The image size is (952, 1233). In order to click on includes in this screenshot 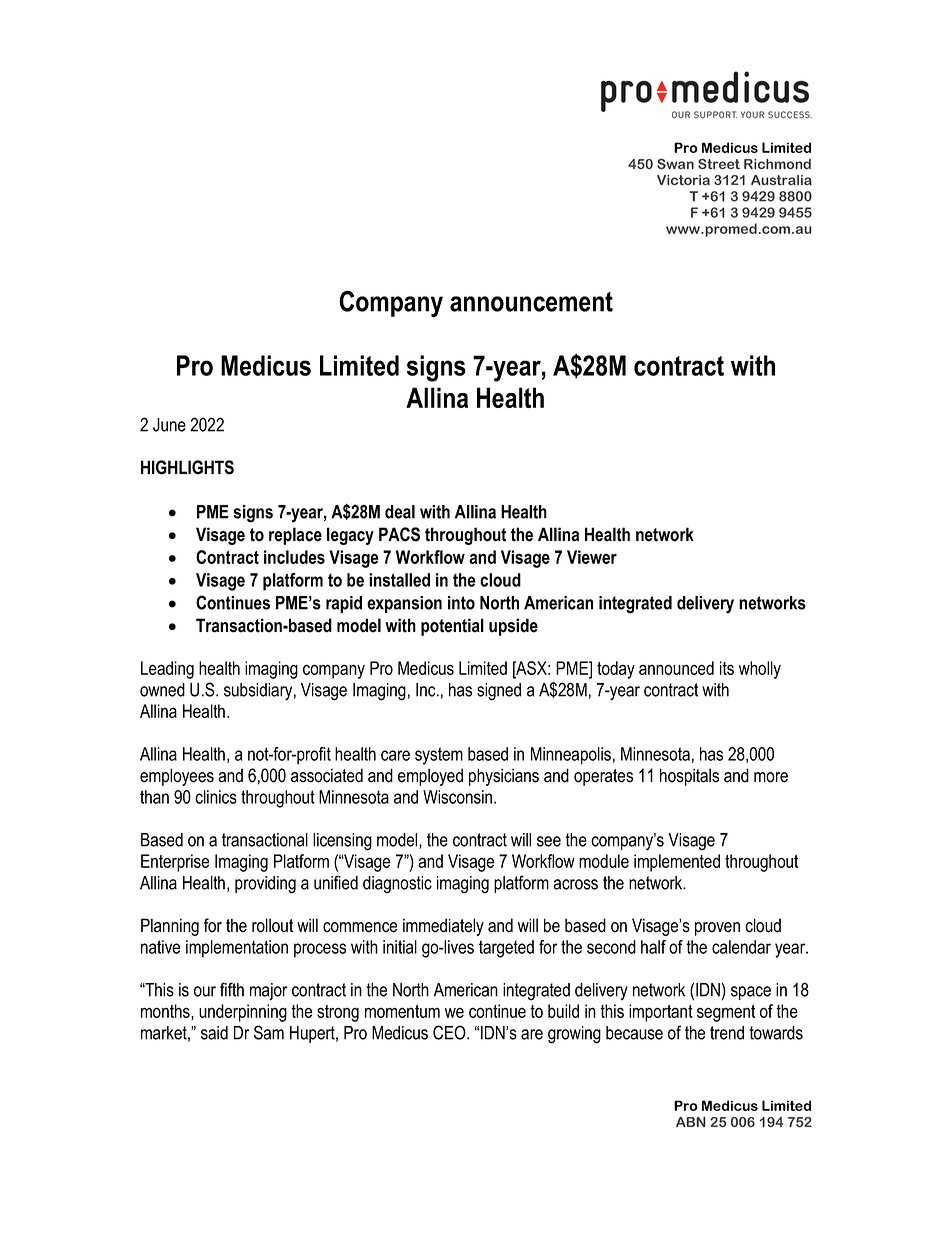, I will do `click(294, 557)`.
